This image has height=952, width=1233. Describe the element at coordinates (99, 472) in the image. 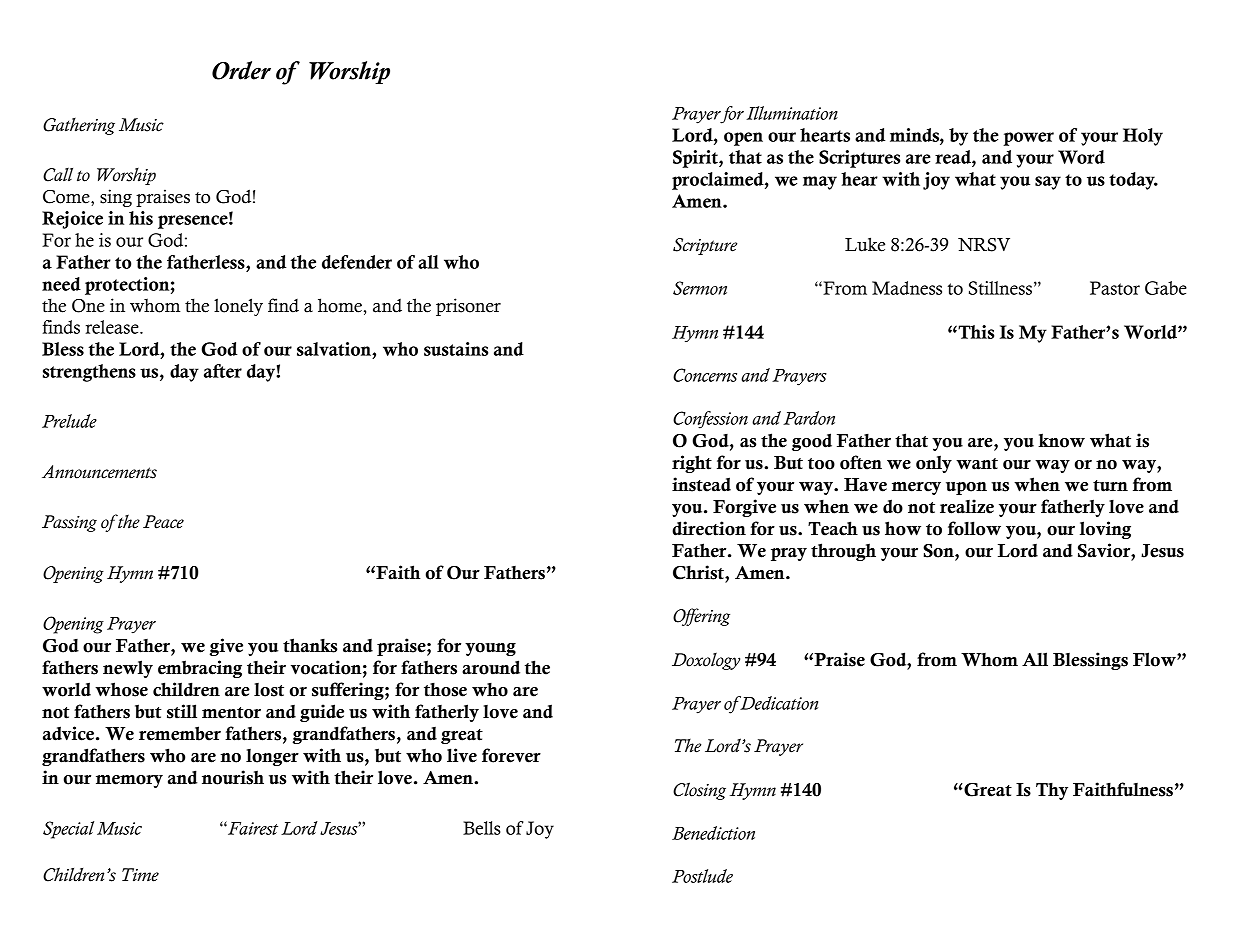

I see `Announcements` at that location.
